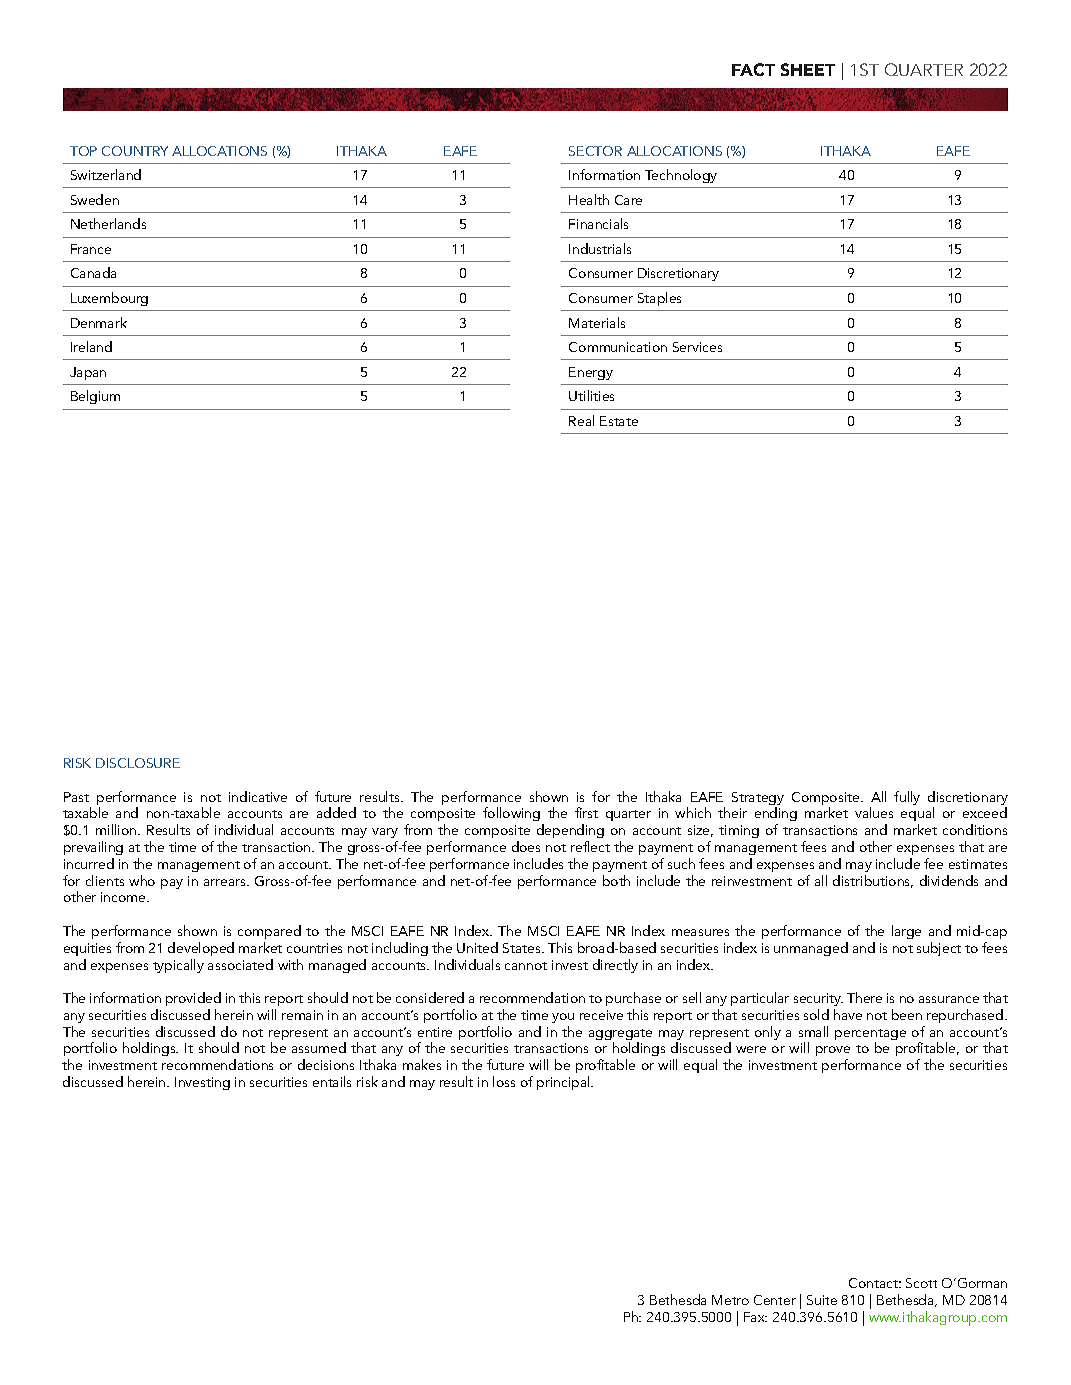  Describe the element at coordinates (526, 846) in the screenshot. I see `does` at that location.
